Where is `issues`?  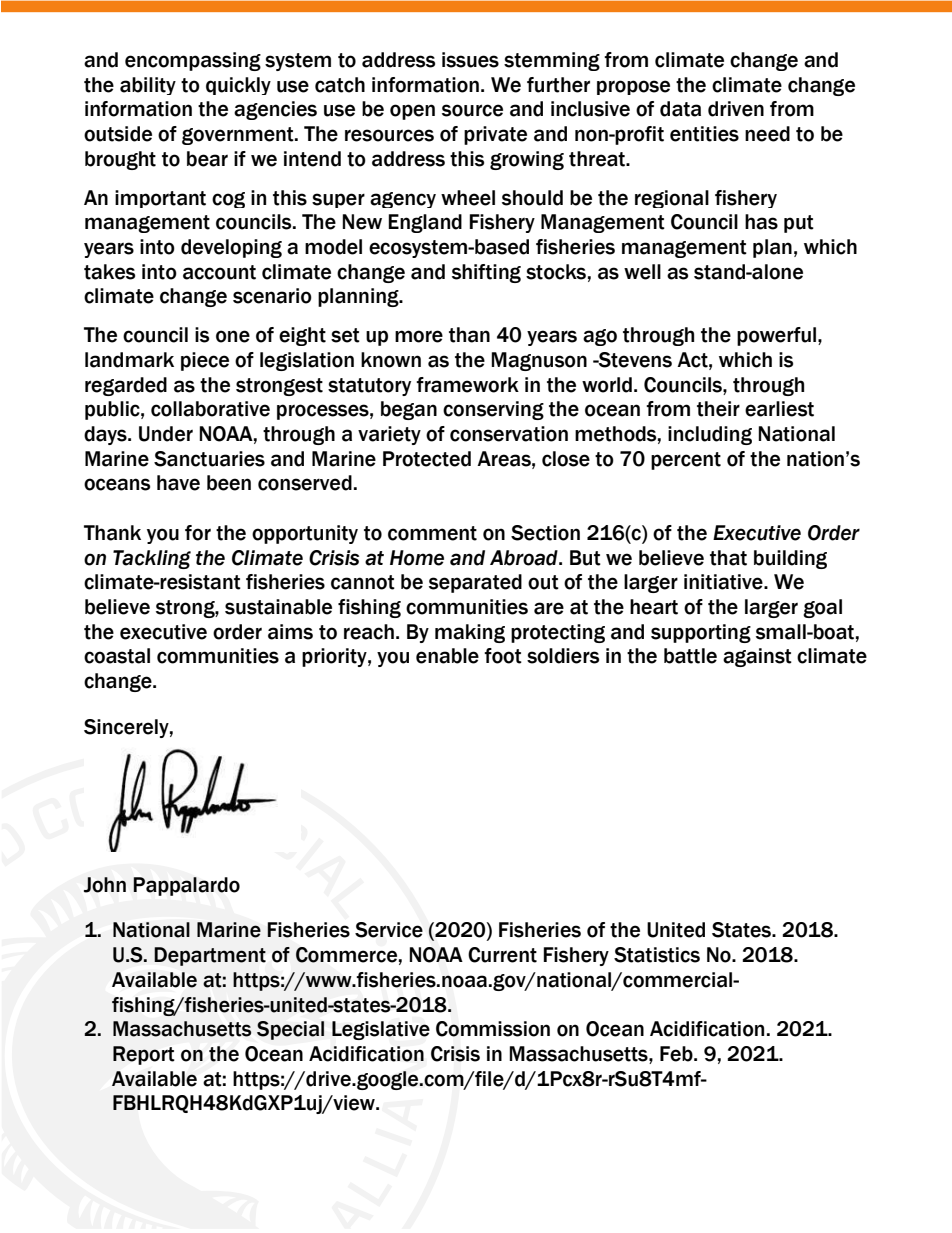
issues is located at coordinates (470, 60).
